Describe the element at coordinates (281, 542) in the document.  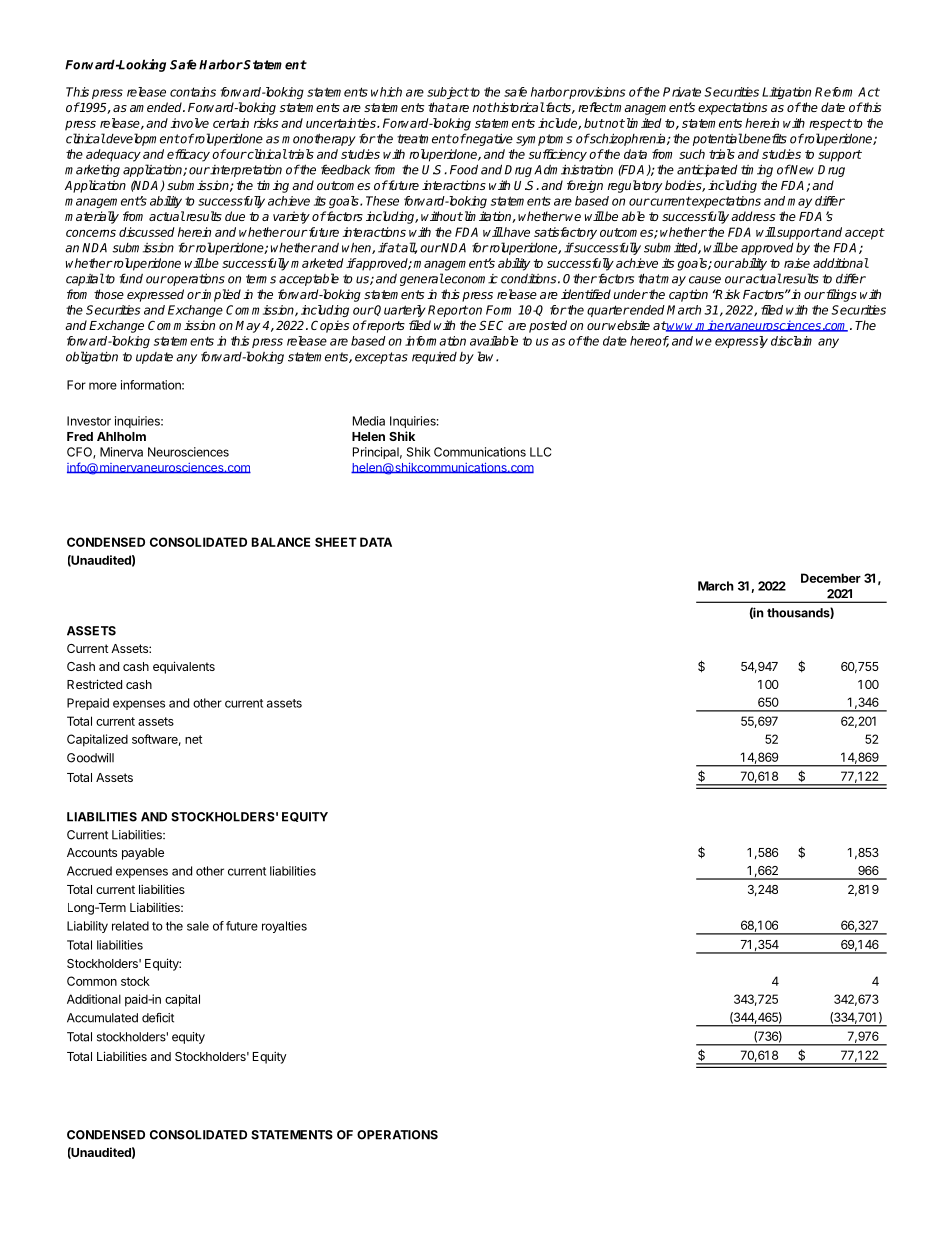
I see `BALANCE` at that location.
